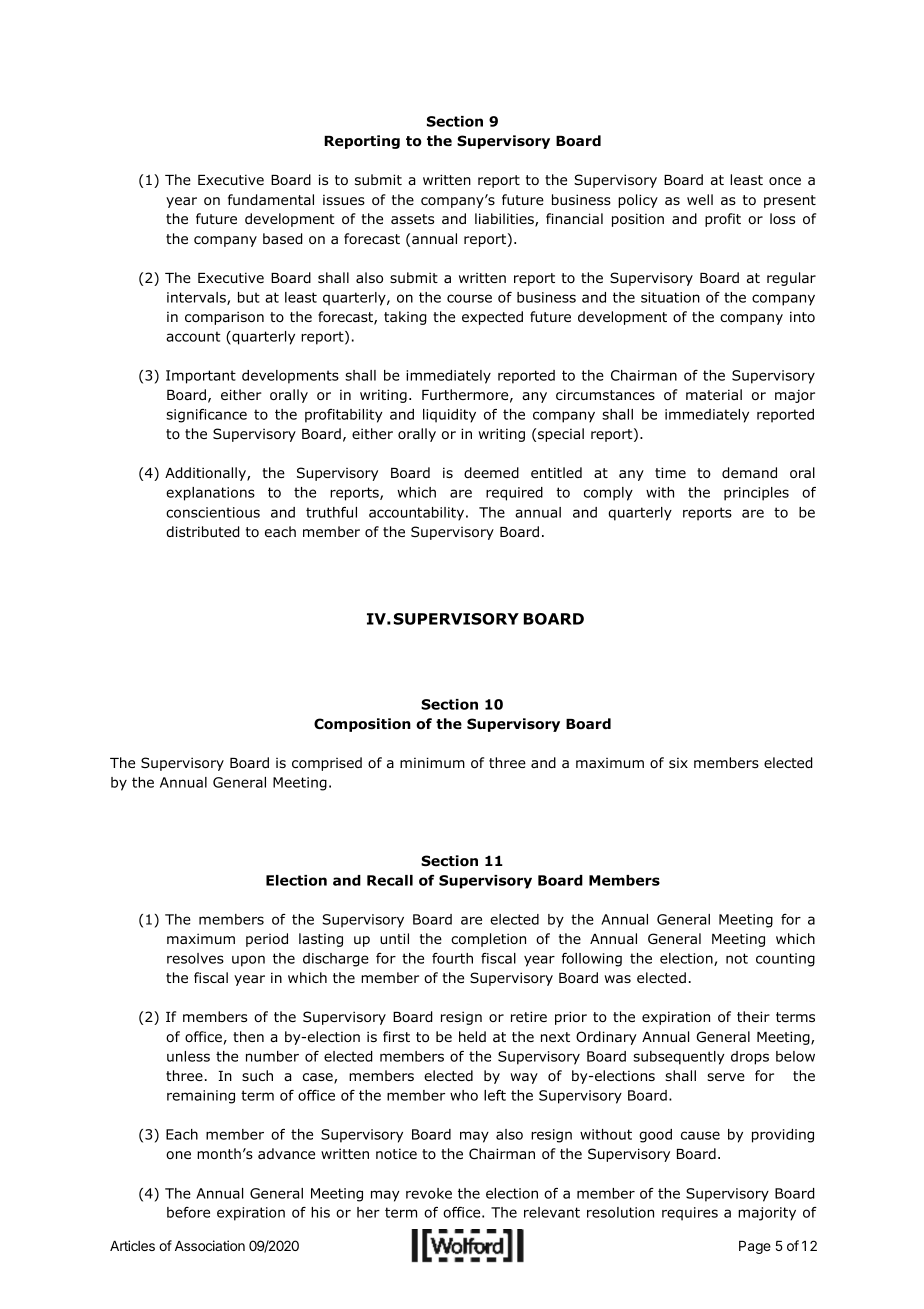 The image size is (924, 1309). What do you see at coordinates (271, 200) in the screenshot?
I see `fundamental` at bounding box center [271, 200].
